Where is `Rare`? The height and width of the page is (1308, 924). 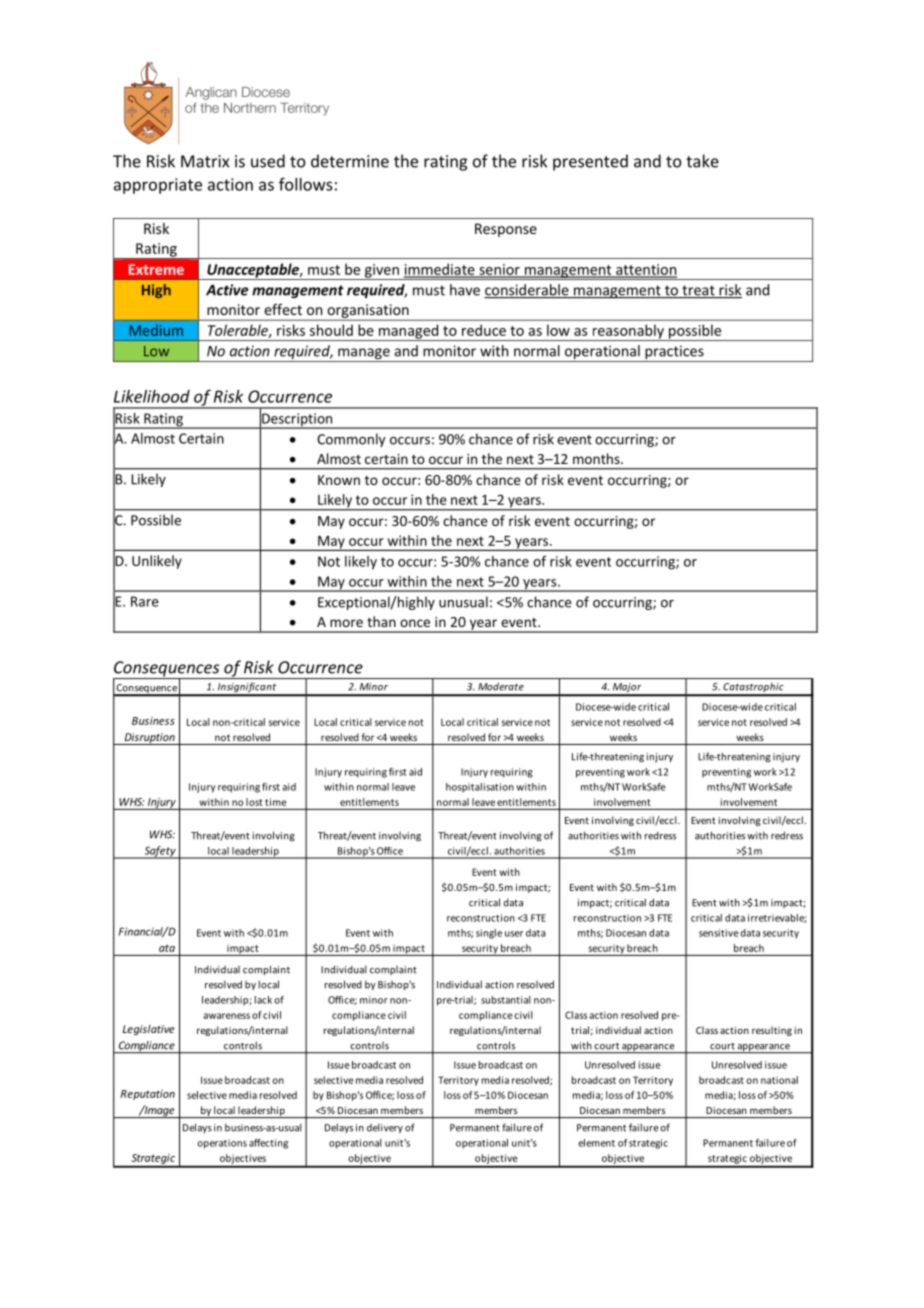 Rare is located at coordinates (145, 601).
